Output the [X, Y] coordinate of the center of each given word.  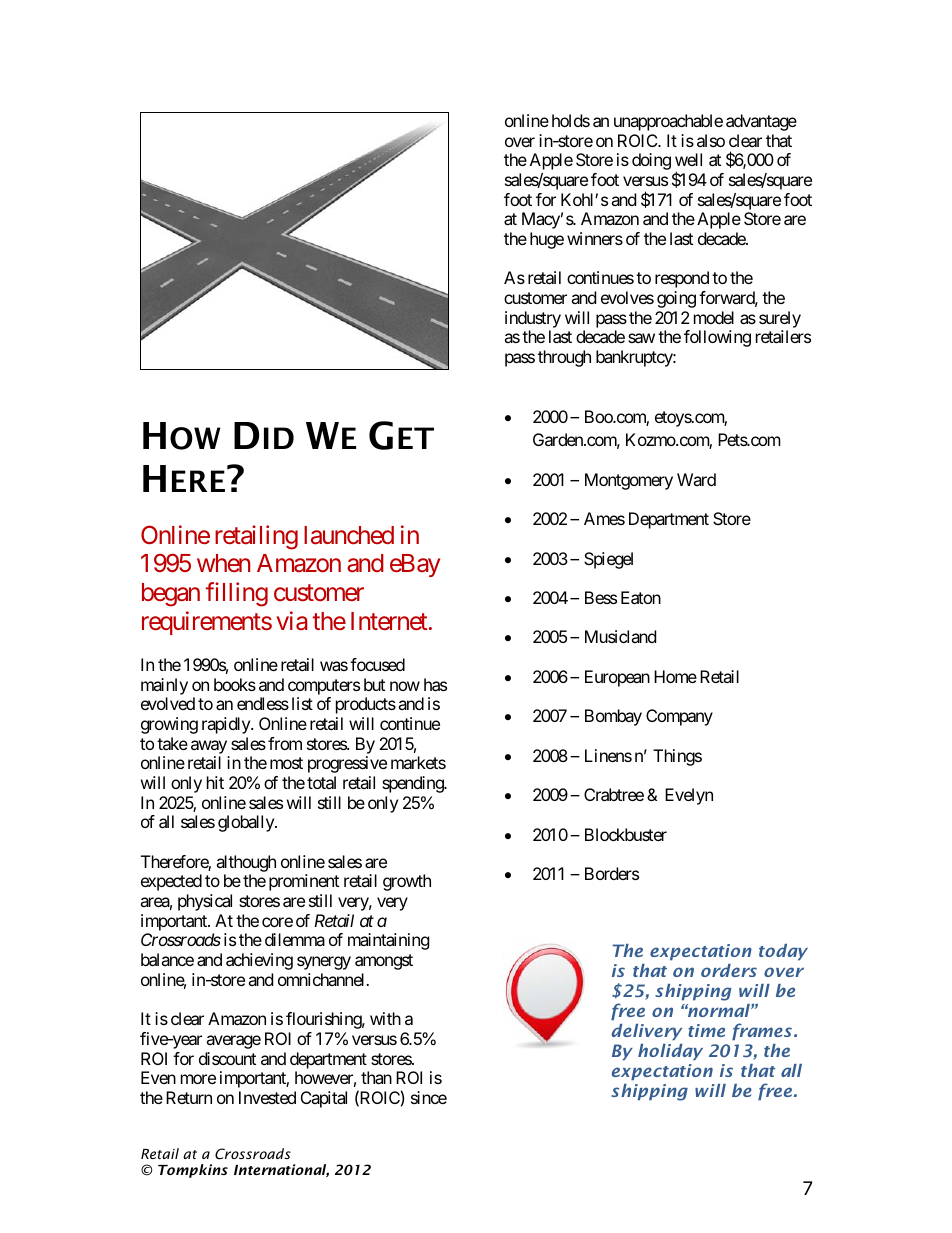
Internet [389, 621]
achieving [259, 961]
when [223, 563]
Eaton [641, 597]
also [711, 140]
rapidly [227, 725]
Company [679, 717]
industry [533, 321]
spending [413, 784]
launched [349, 535]
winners [595, 238]
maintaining [389, 941]
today [783, 952]
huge [547, 240]
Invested [267, 1097]
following [717, 338]
